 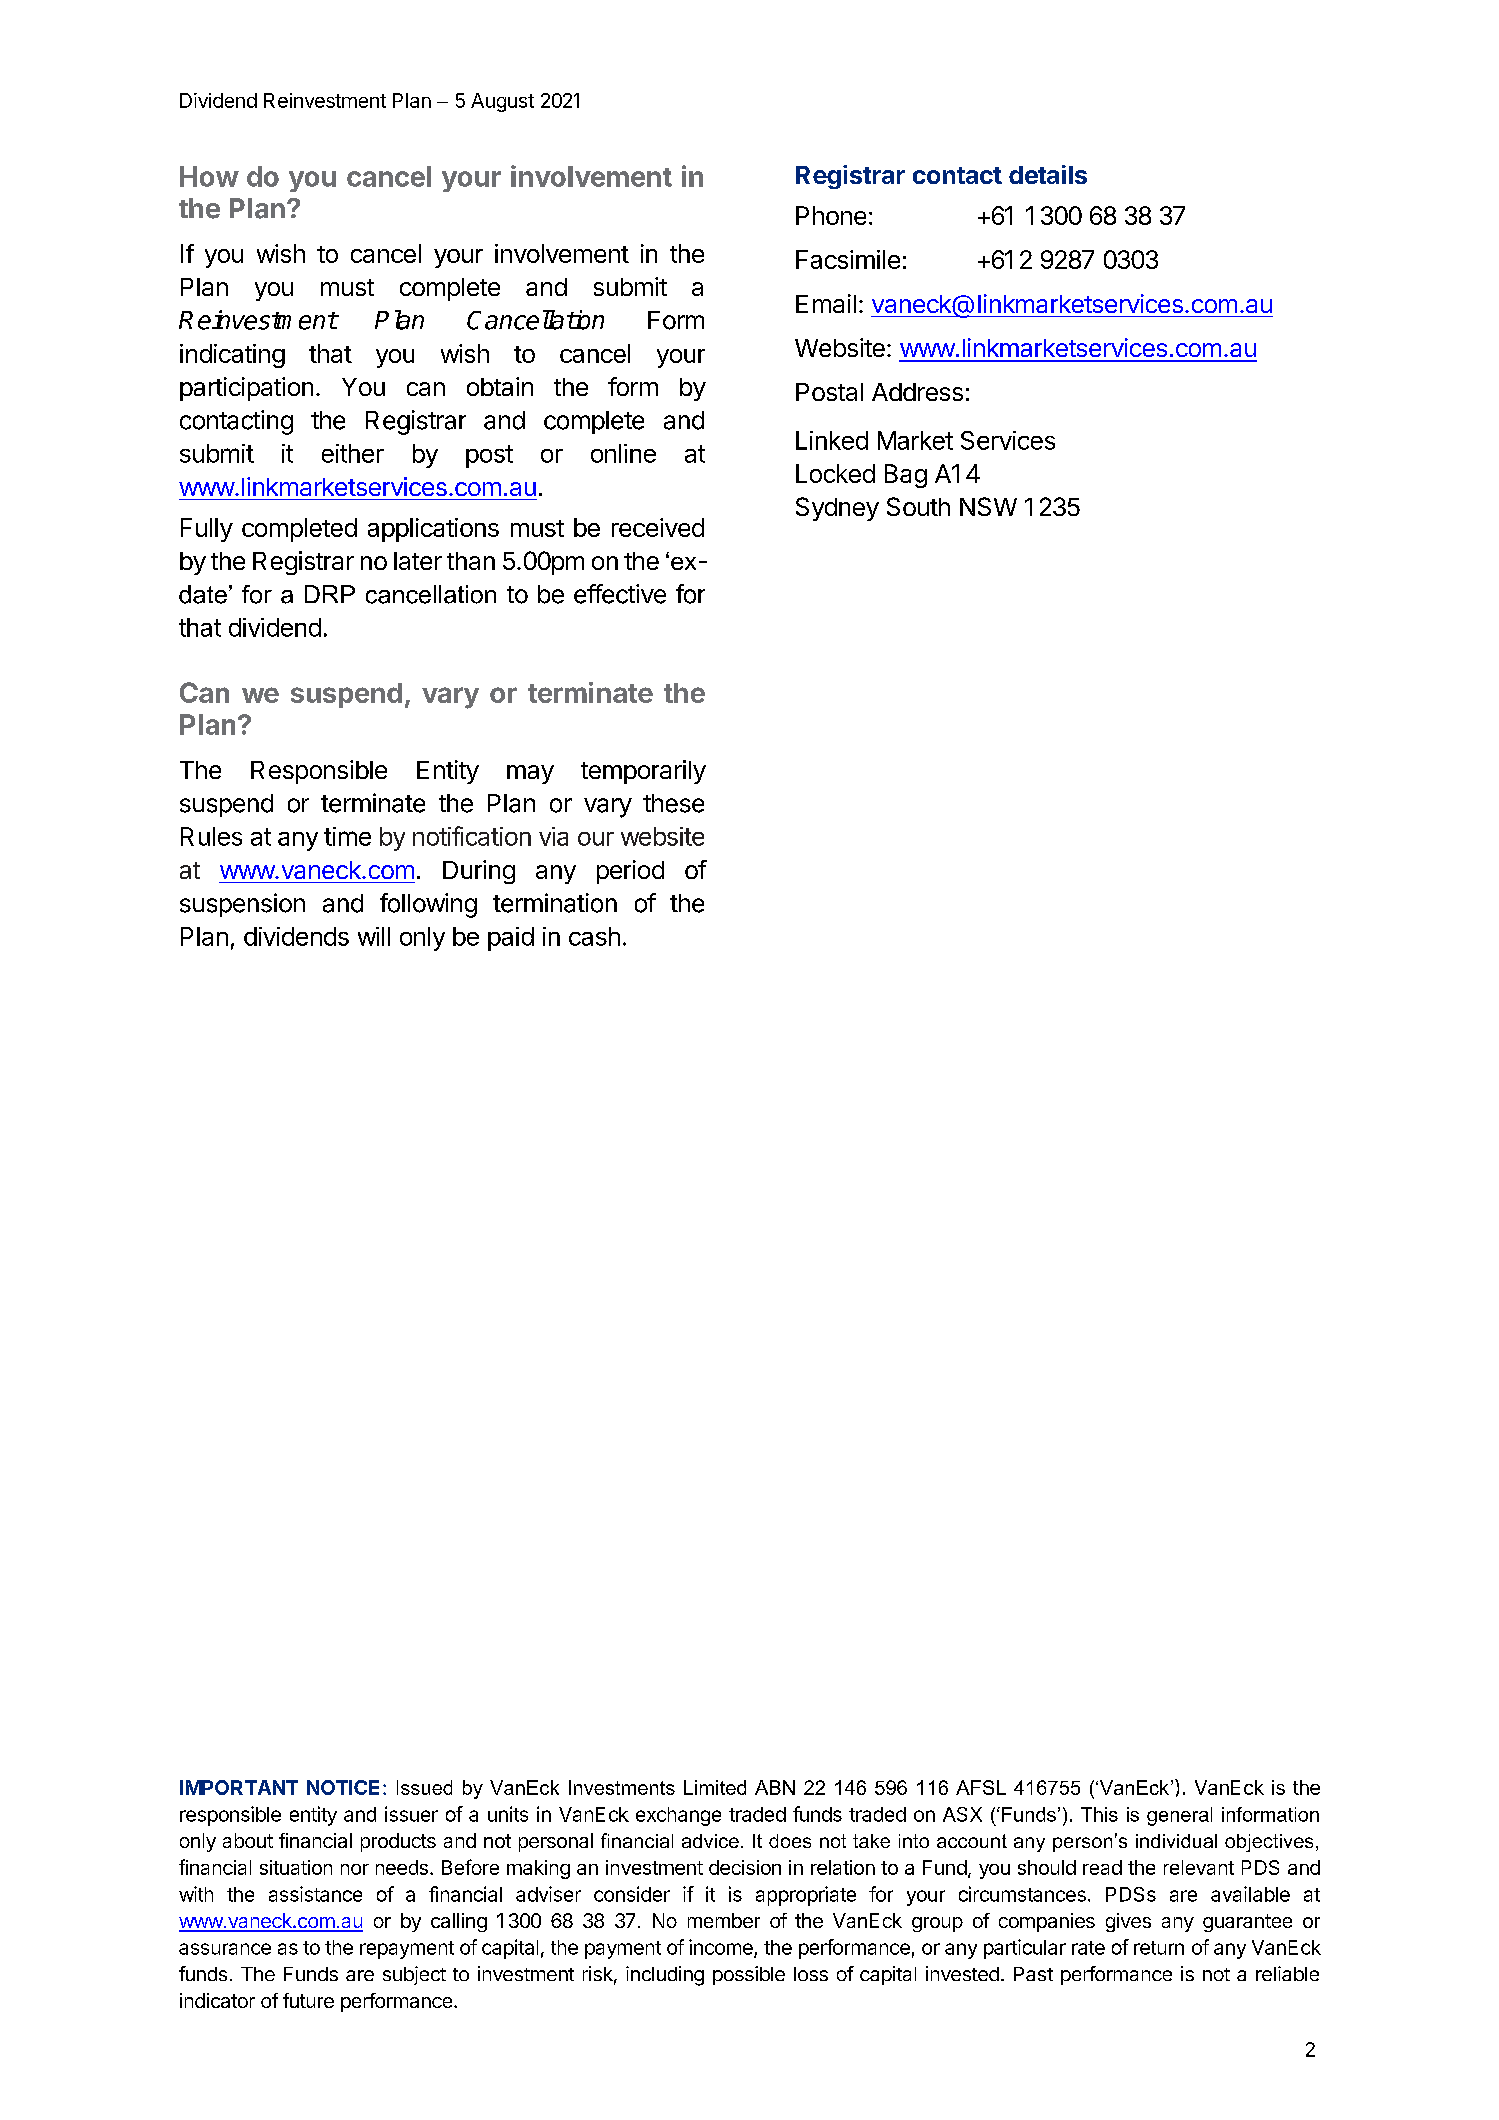 What do you see at coordinates (1179, 1816) in the screenshot?
I see `general` at bounding box center [1179, 1816].
